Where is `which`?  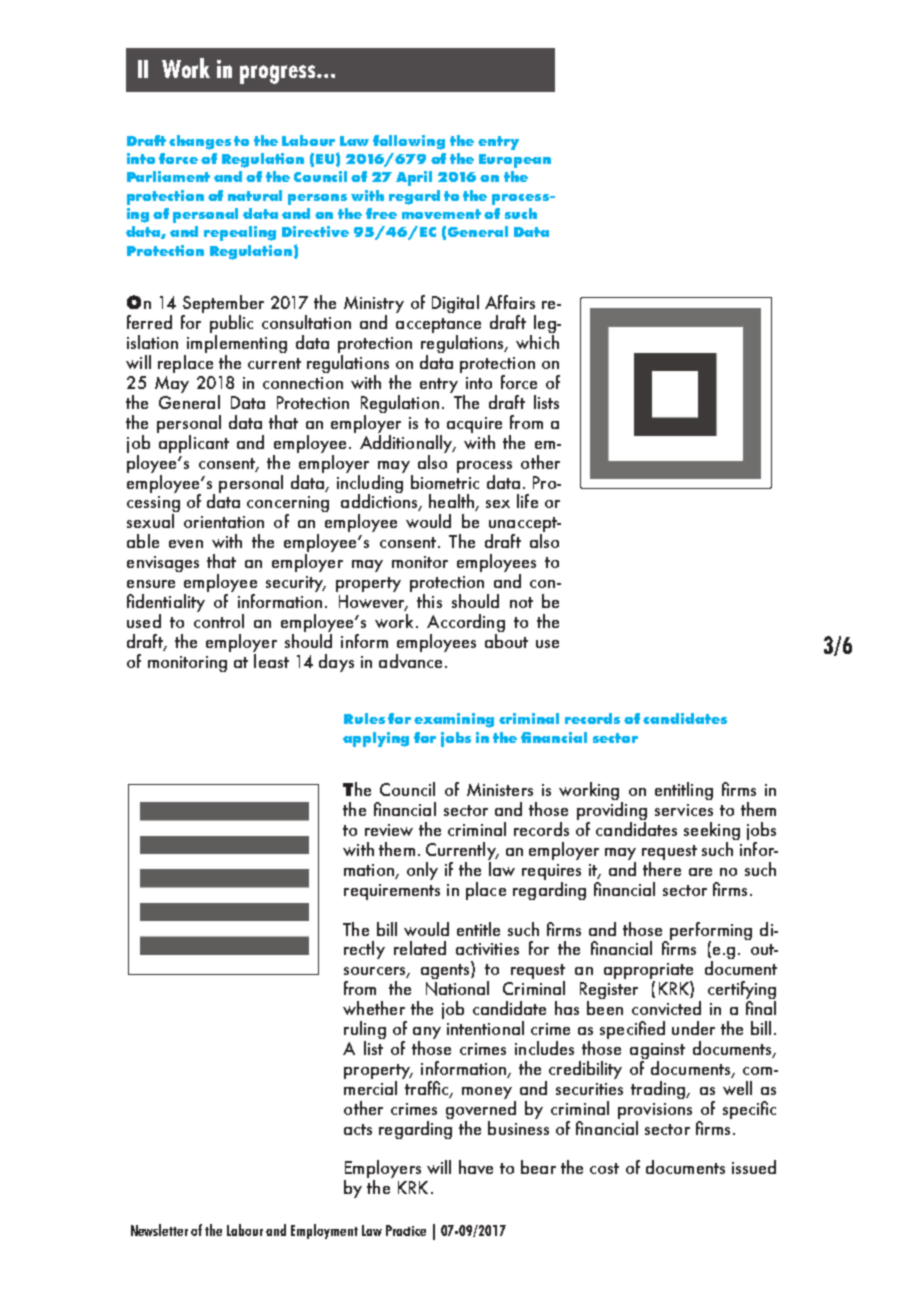 which is located at coordinates (537, 342).
